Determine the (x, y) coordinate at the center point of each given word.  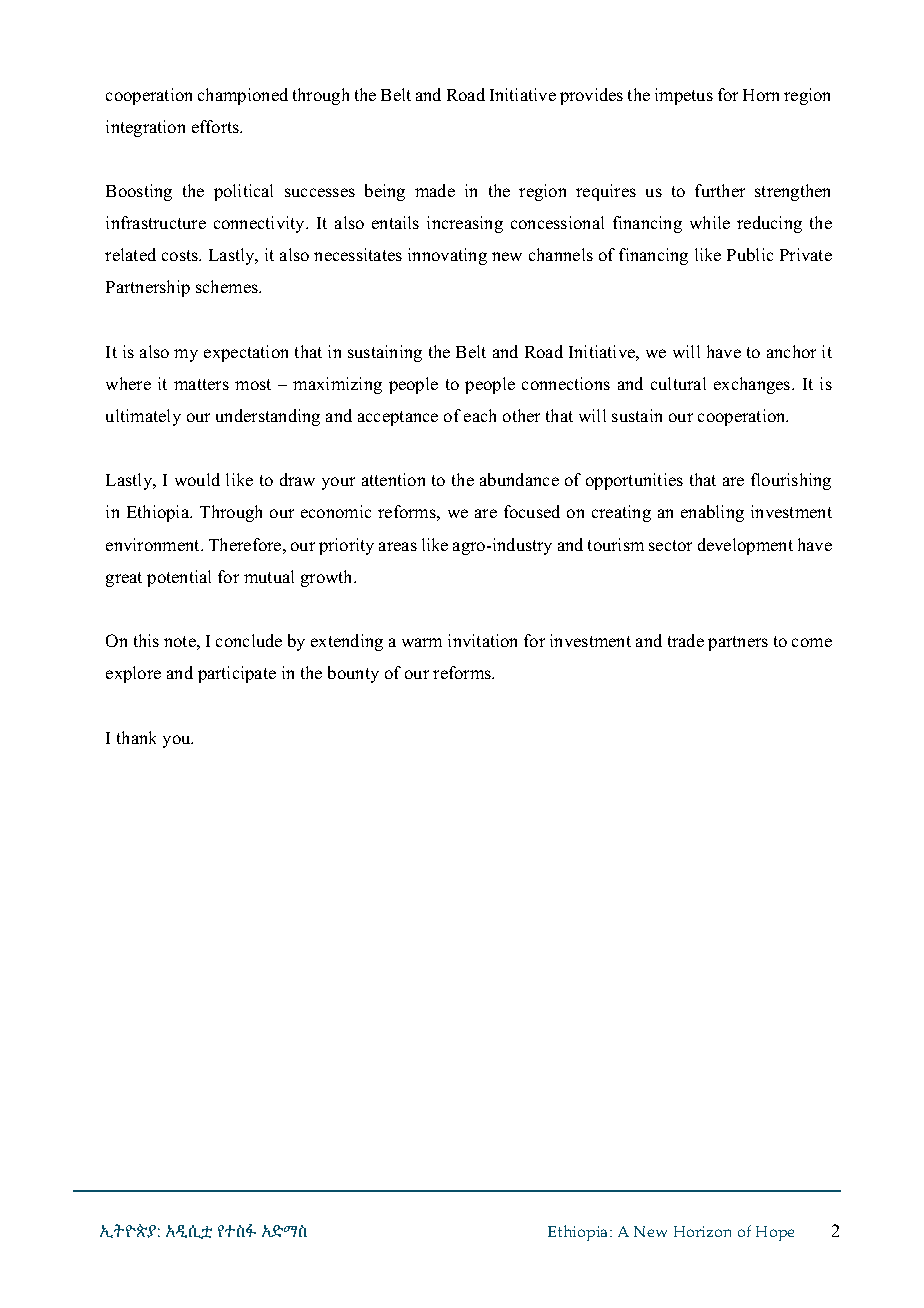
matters (201, 384)
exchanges (753, 385)
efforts (217, 126)
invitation (482, 640)
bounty (353, 674)
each (480, 415)
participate (237, 674)
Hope (775, 1233)
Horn (761, 95)
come (812, 642)
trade (686, 640)
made (435, 190)
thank (136, 737)
